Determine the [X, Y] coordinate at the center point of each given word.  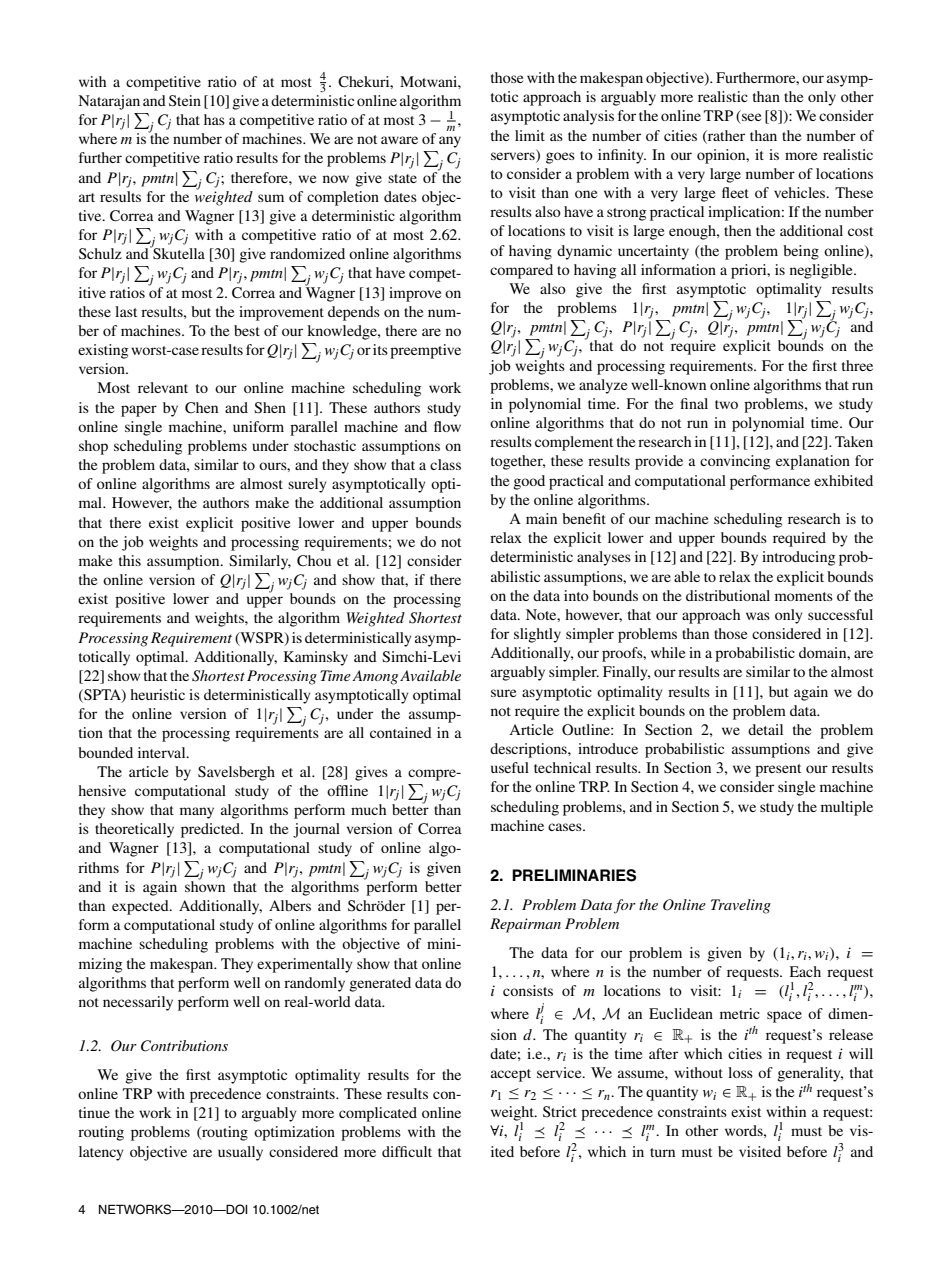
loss [740, 1072]
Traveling [741, 906]
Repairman [525, 925]
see [750, 118]
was [758, 616]
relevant [163, 387]
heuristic [157, 694]
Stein [185, 101]
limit [530, 135]
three [857, 365]
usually [240, 1153]
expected [141, 907]
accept [511, 1075]
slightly [537, 635]
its [380, 349]
